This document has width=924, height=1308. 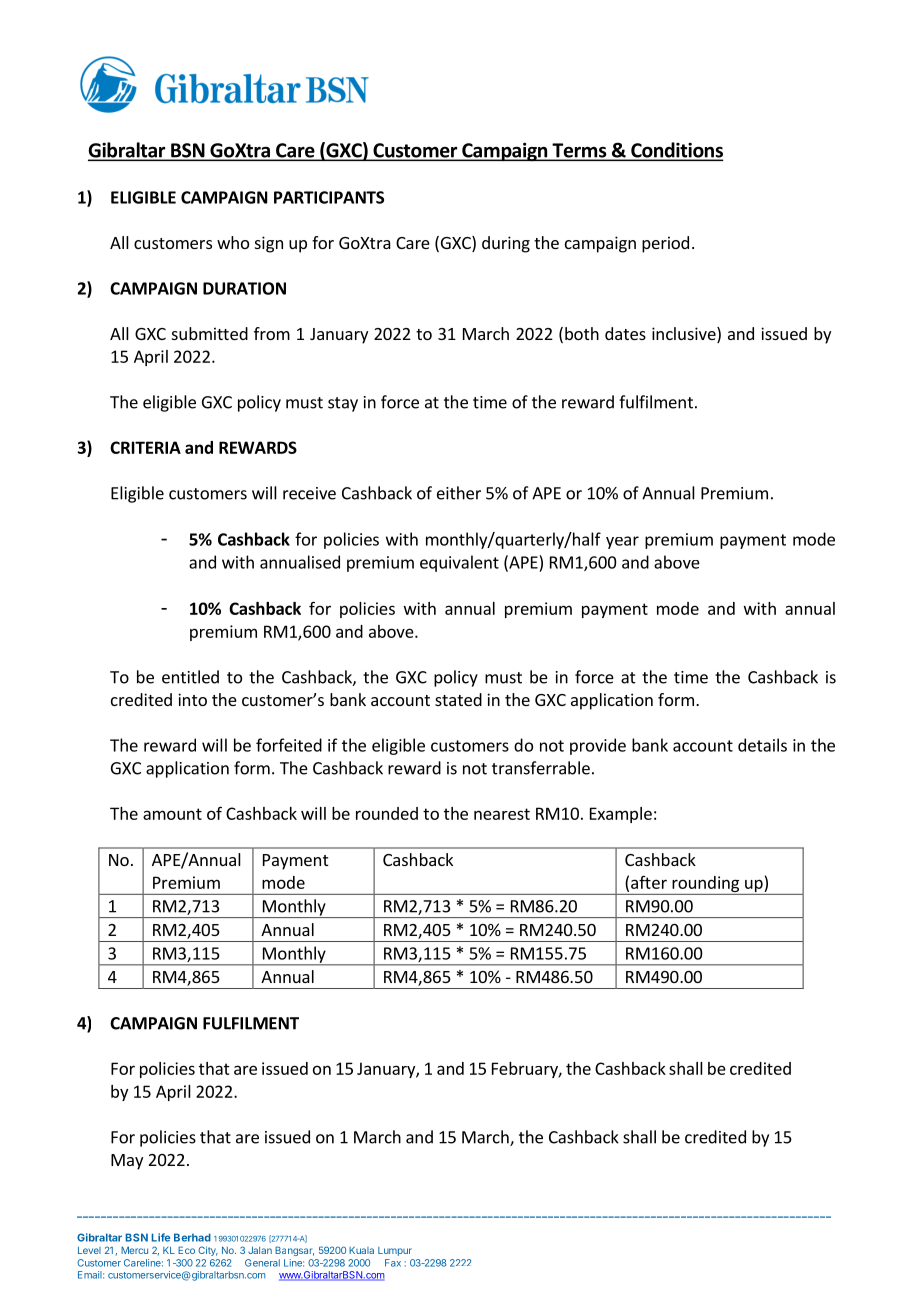 What do you see at coordinates (329, 197) in the document?
I see `PARTICIPANTS` at bounding box center [329, 197].
